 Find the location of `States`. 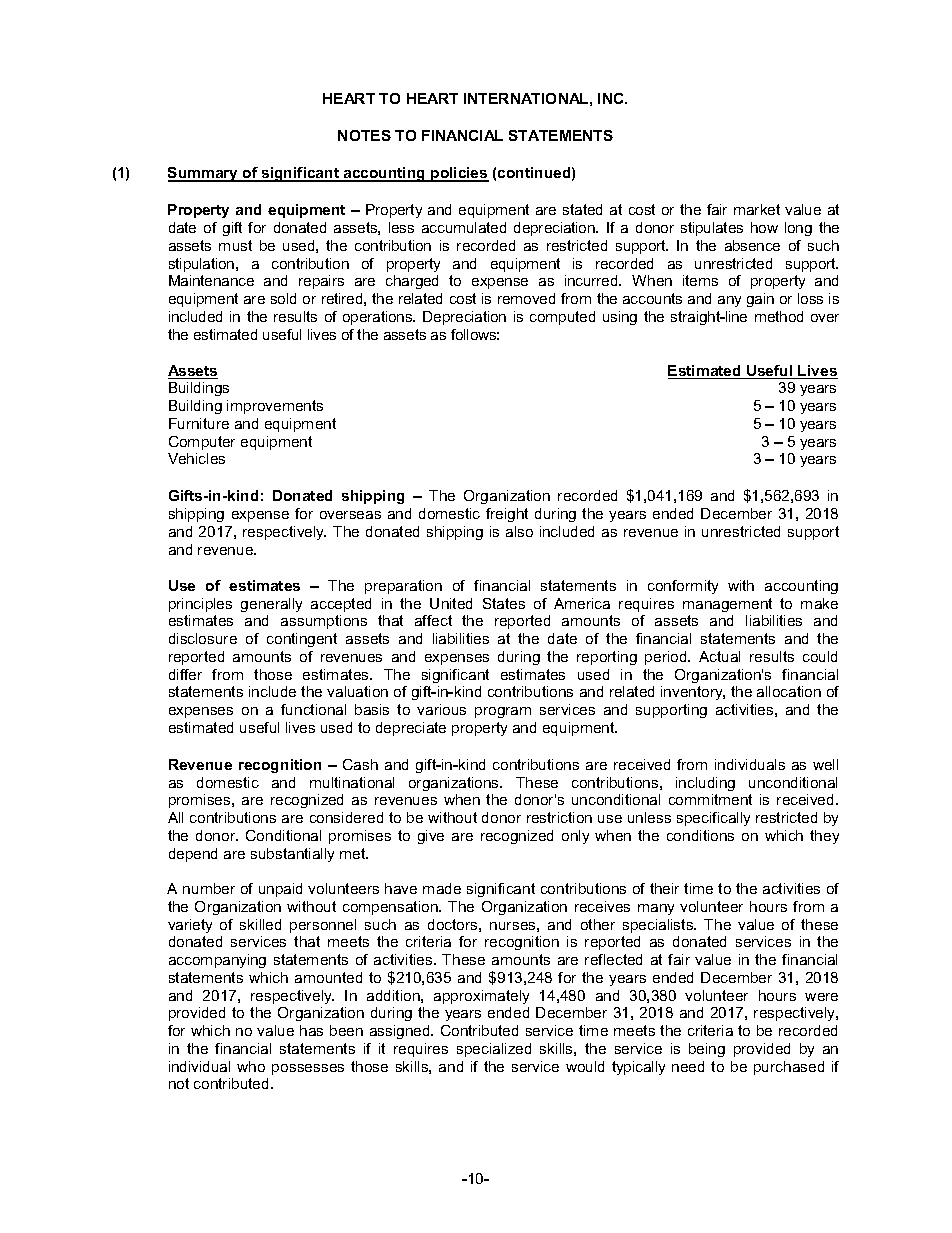

States is located at coordinates (504, 603).
